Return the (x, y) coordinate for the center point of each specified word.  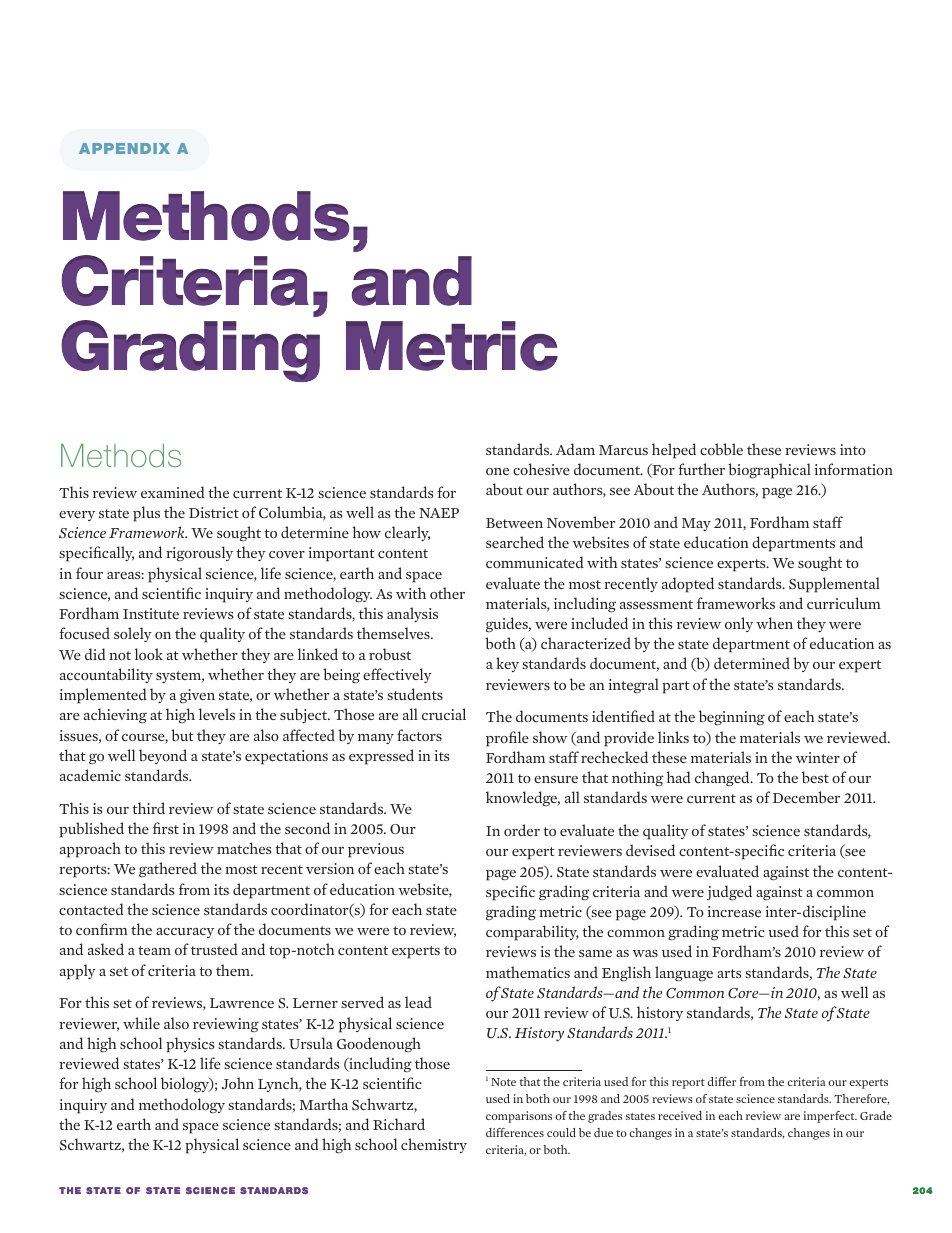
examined (173, 492)
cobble (721, 449)
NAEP (439, 513)
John (238, 1083)
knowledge (523, 799)
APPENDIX (124, 148)
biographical (769, 471)
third (148, 808)
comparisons (519, 1117)
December (806, 797)
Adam (575, 449)
